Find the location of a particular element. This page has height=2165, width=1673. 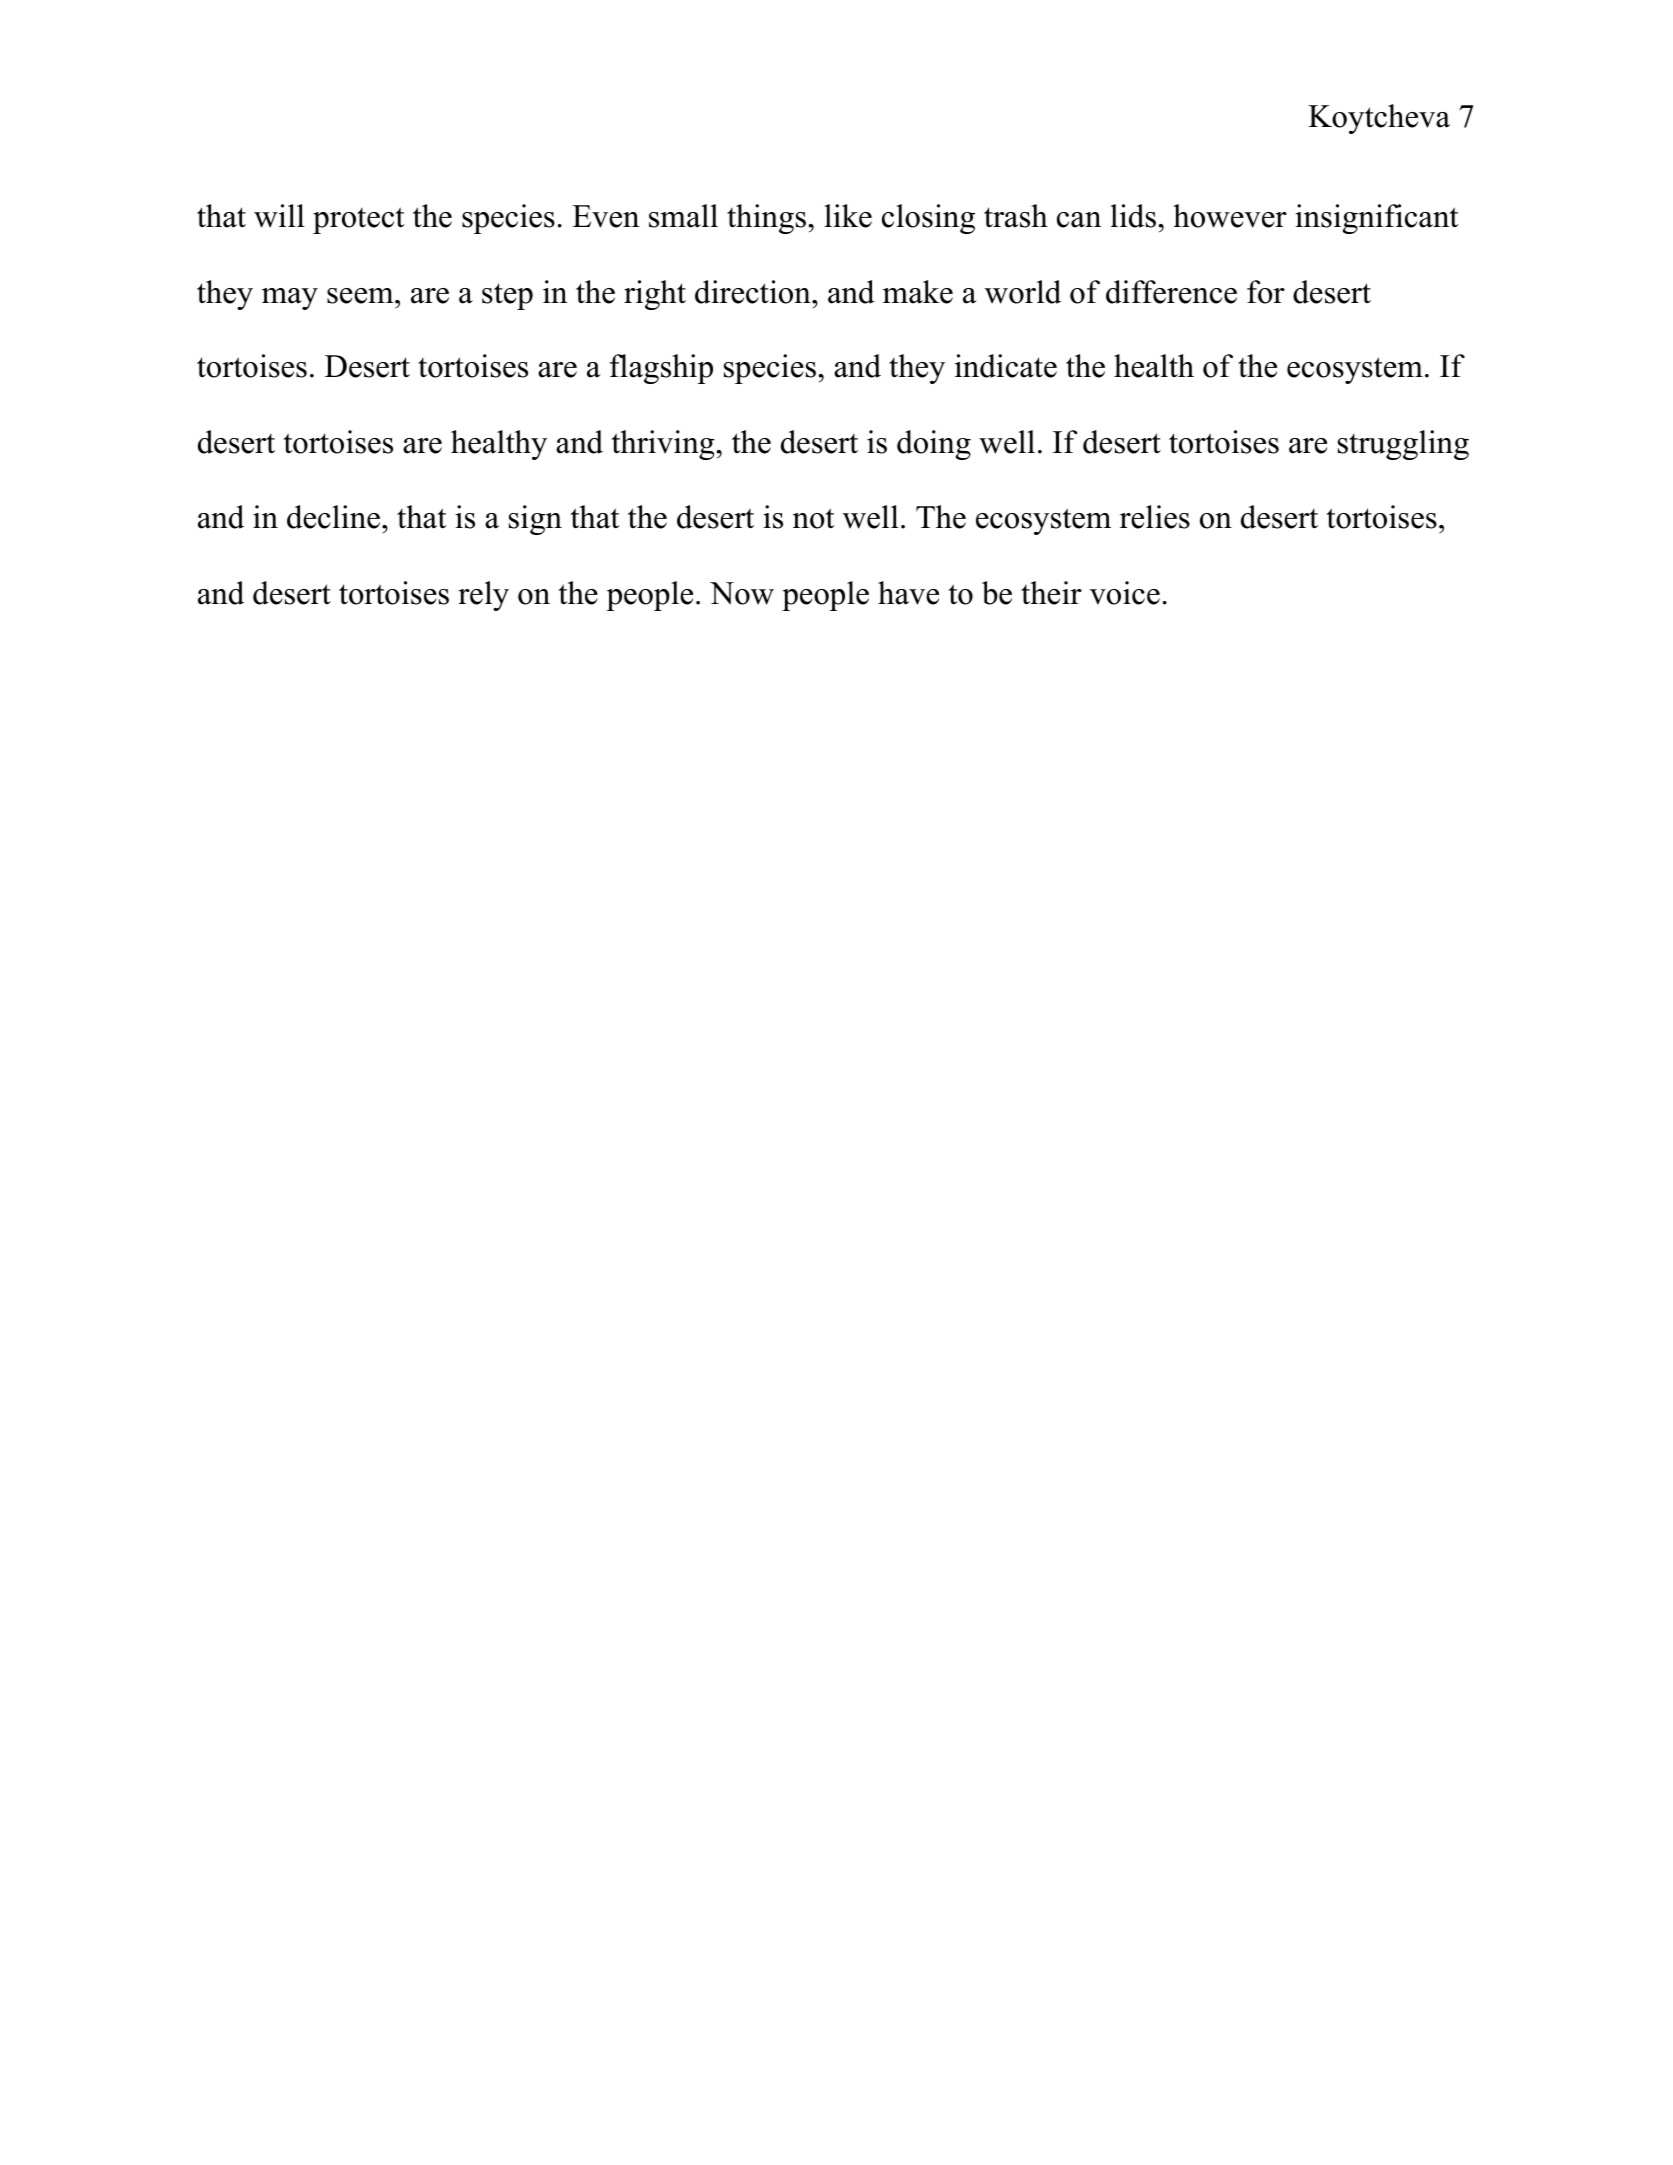

struggling is located at coordinates (1403, 445).
